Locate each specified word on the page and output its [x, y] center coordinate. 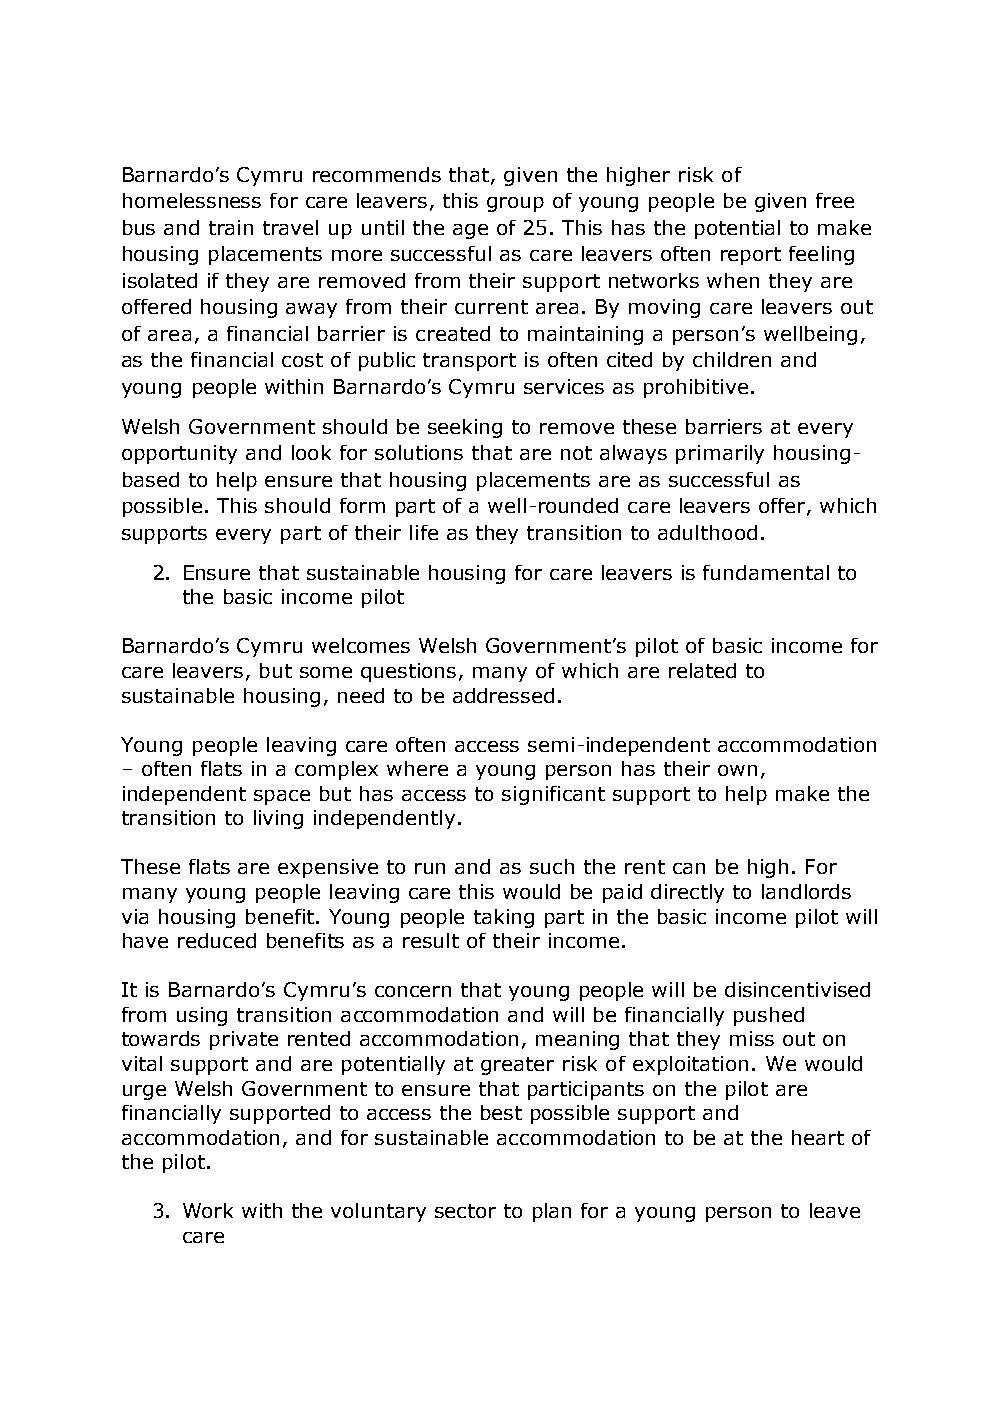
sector [465, 1211]
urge [144, 1092]
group [515, 204]
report [751, 256]
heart [818, 1137]
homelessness [192, 200]
